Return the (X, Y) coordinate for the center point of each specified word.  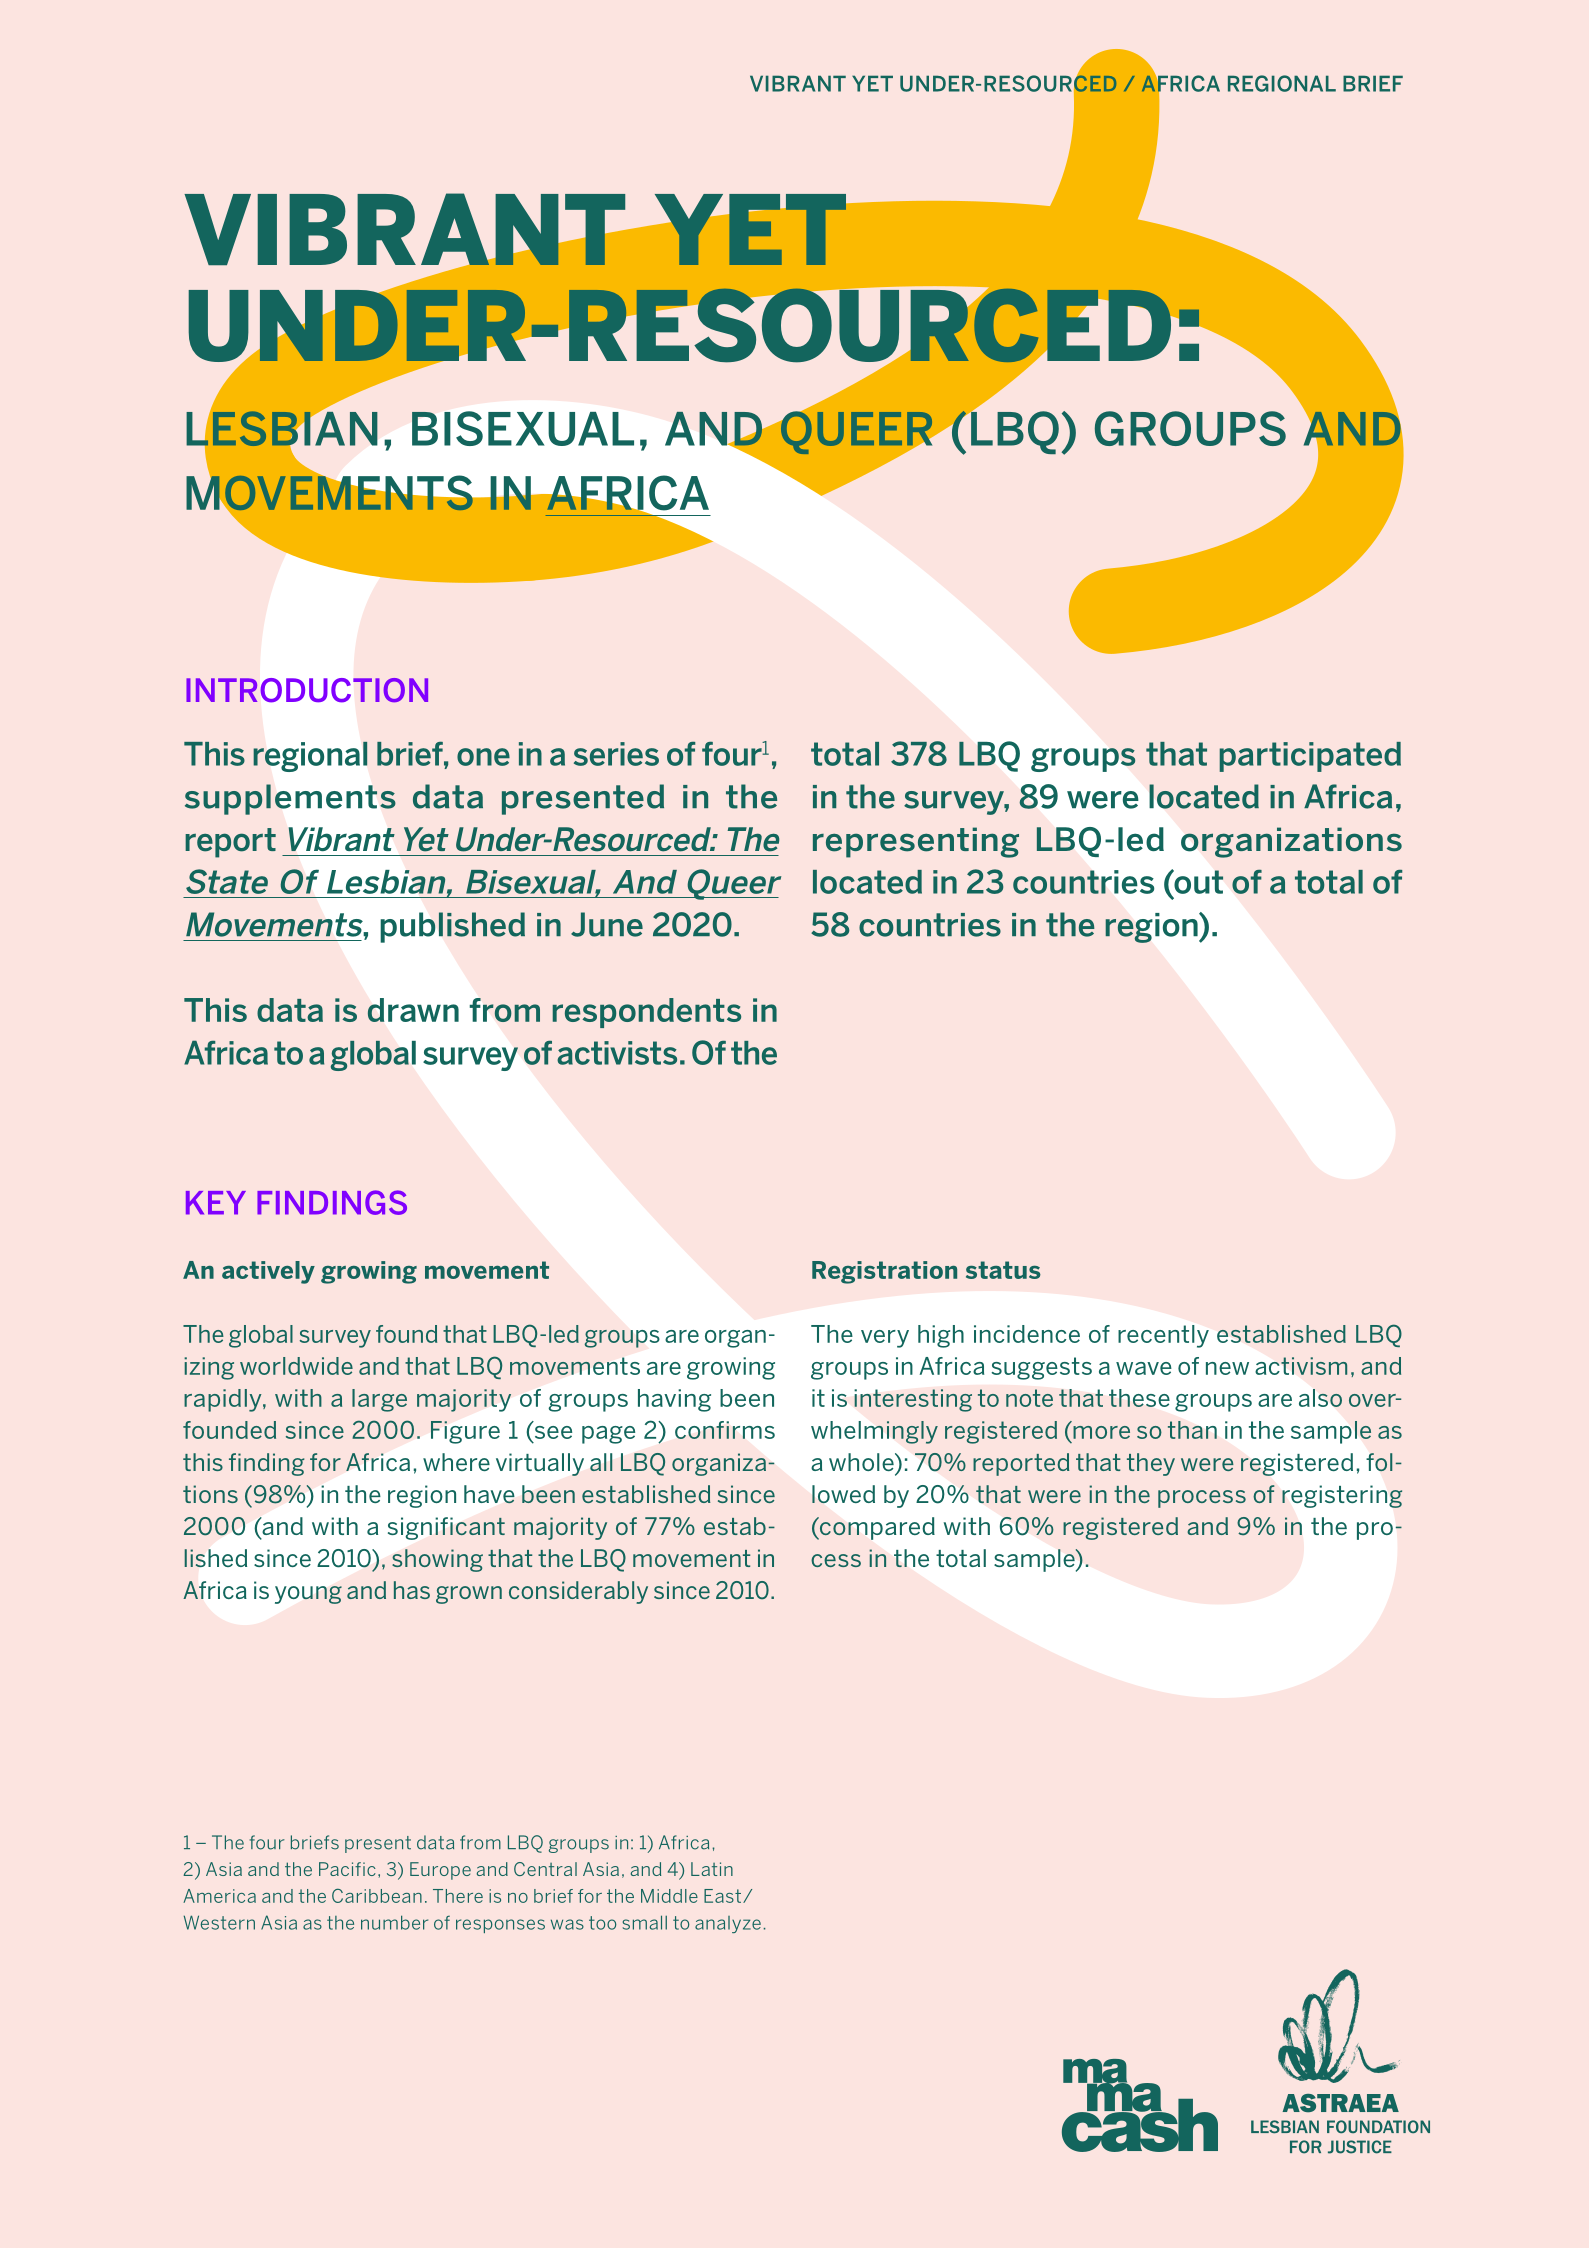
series (616, 754)
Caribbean (377, 1896)
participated (1310, 757)
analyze (728, 1924)
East (724, 1896)
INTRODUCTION (307, 690)
